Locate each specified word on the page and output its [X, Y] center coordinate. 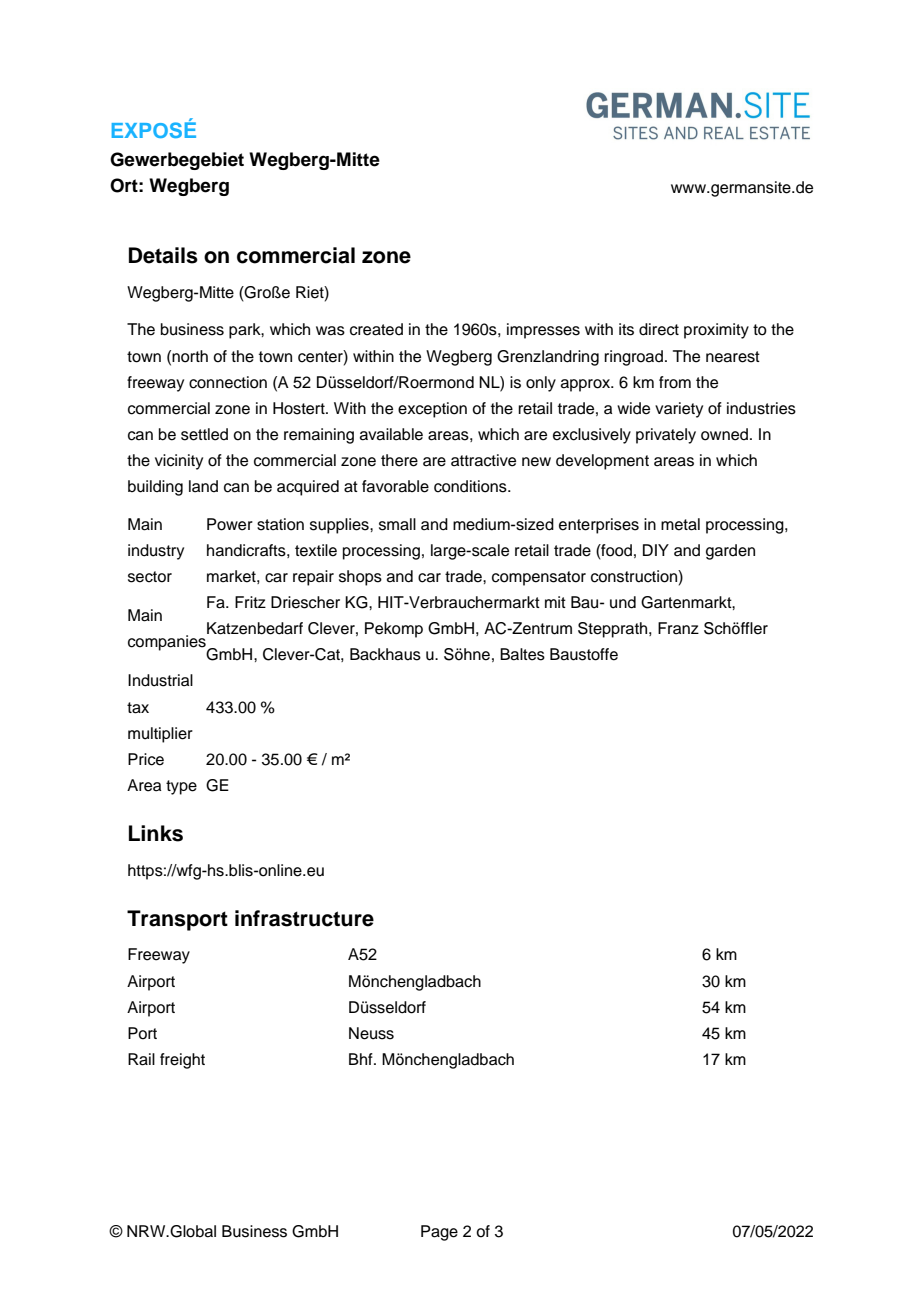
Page [439, 1233]
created [376, 329]
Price [146, 759]
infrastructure [304, 918]
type [181, 787]
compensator [539, 578]
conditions [471, 486]
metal [680, 524]
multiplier [160, 735]
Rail [141, 1059]
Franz [678, 628]
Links [156, 833]
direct [659, 329]
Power [230, 524]
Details [163, 255]
